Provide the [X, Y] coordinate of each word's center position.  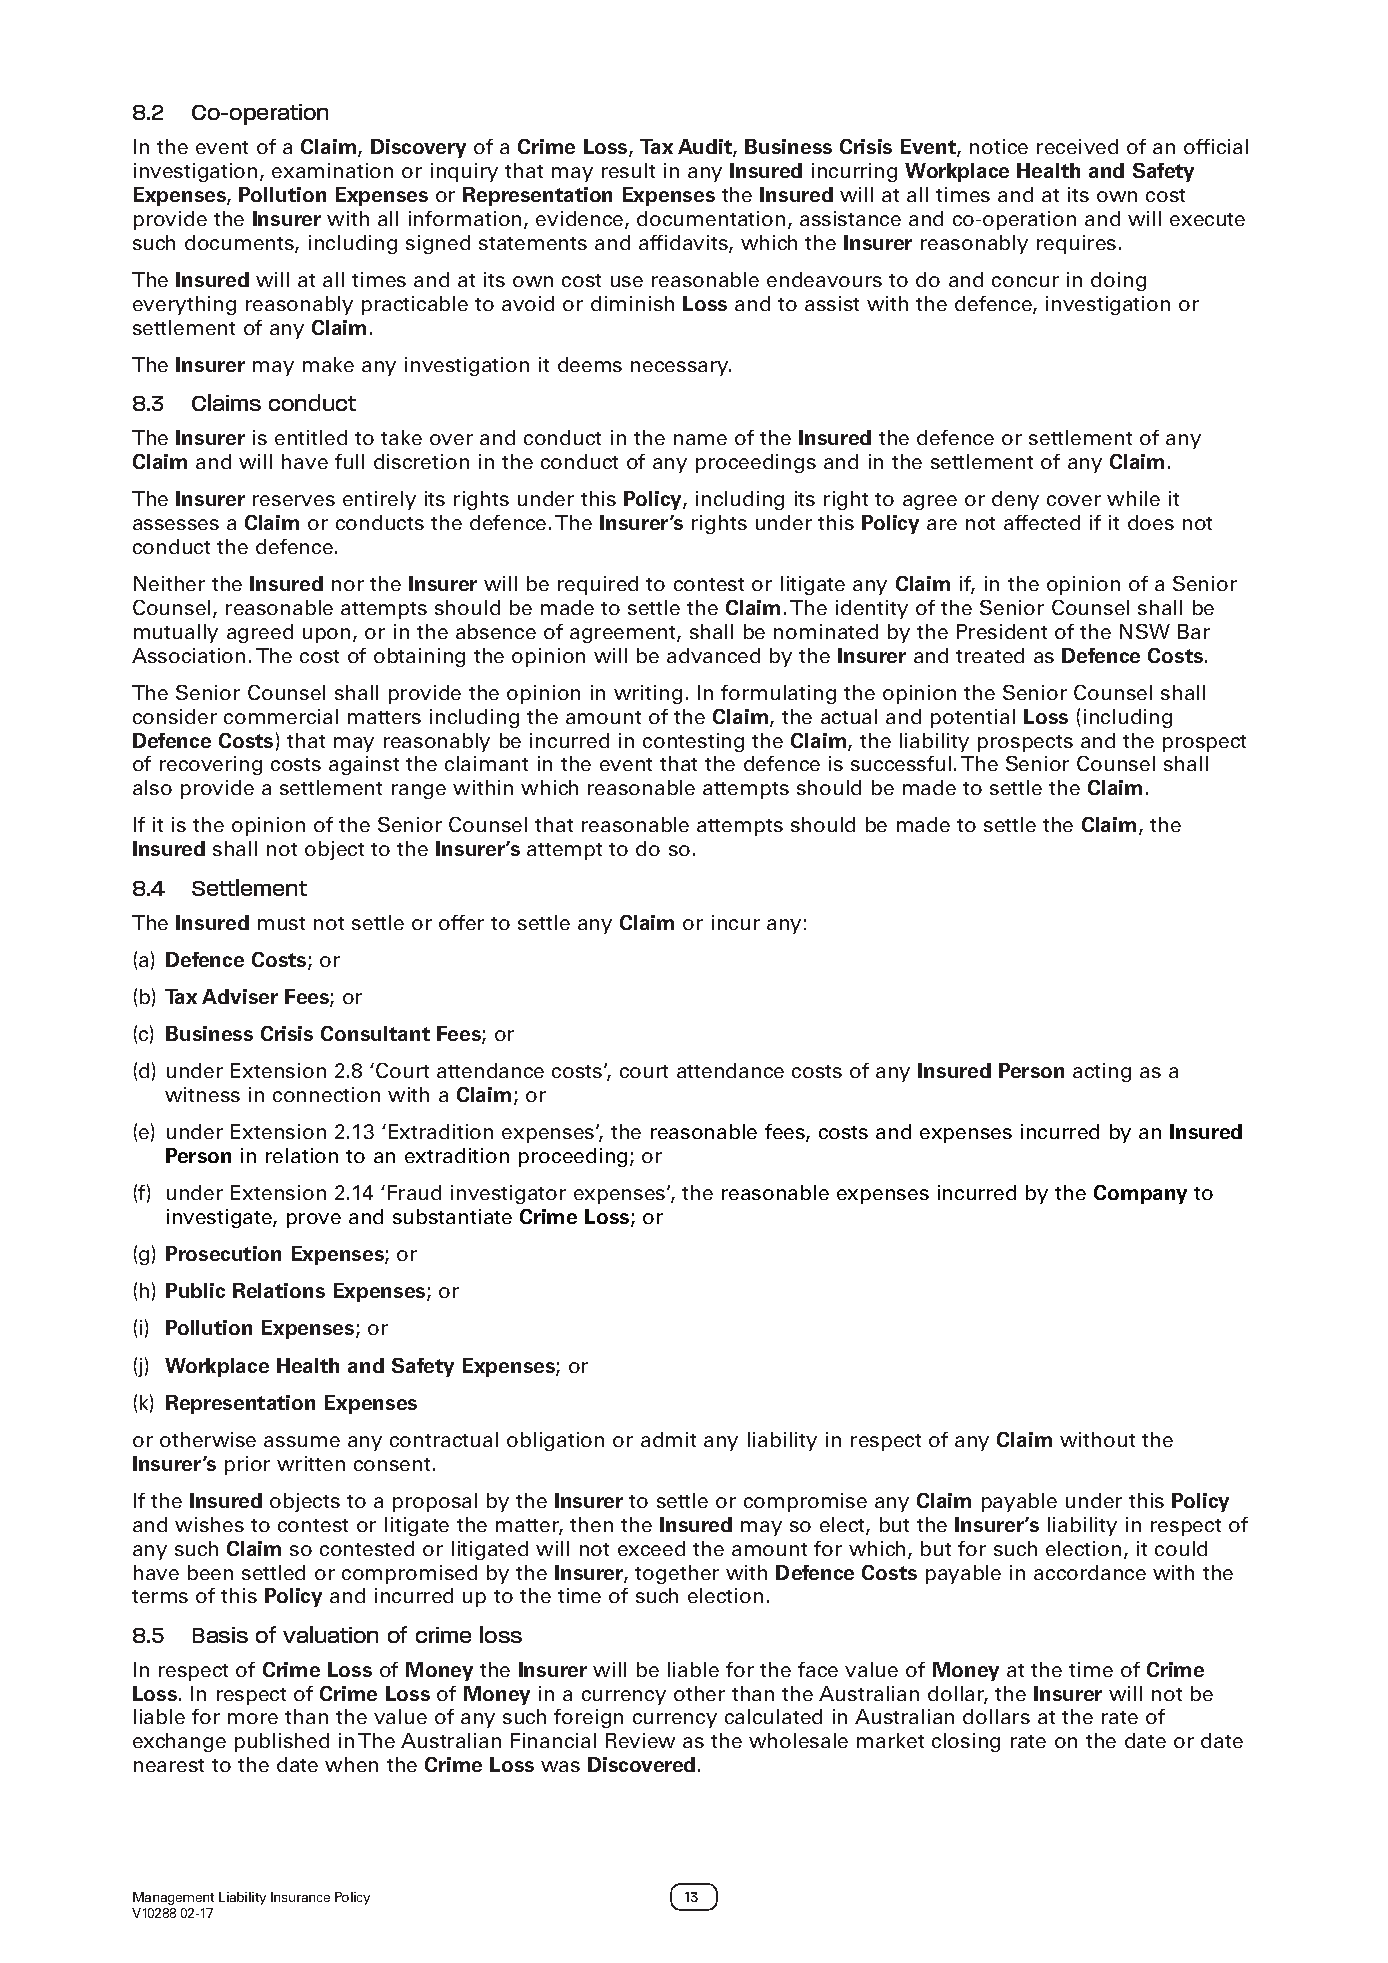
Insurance [300, 1897]
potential [973, 718]
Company [1140, 1194]
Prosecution [223, 1253]
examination [332, 170]
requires [1076, 244]
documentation [711, 218]
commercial [281, 716]
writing [648, 694]
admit [668, 1439]
